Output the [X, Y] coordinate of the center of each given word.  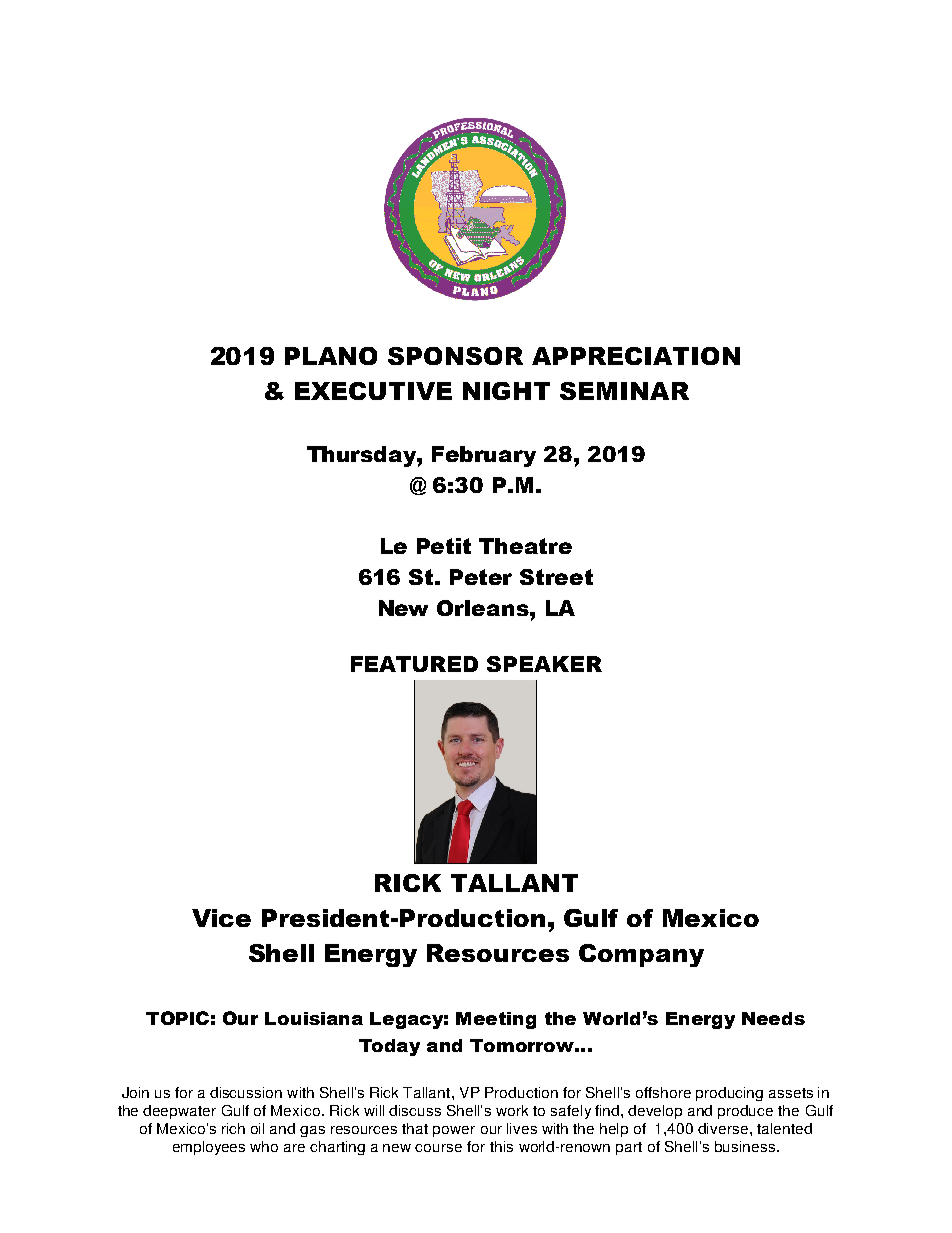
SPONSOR [455, 356]
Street [556, 577]
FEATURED [414, 664]
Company [641, 955]
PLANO [331, 356]
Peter [481, 577]
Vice [221, 918]
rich [233, 1128]
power [454, 1131]
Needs [773, 1018]
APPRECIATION [636, 356]
